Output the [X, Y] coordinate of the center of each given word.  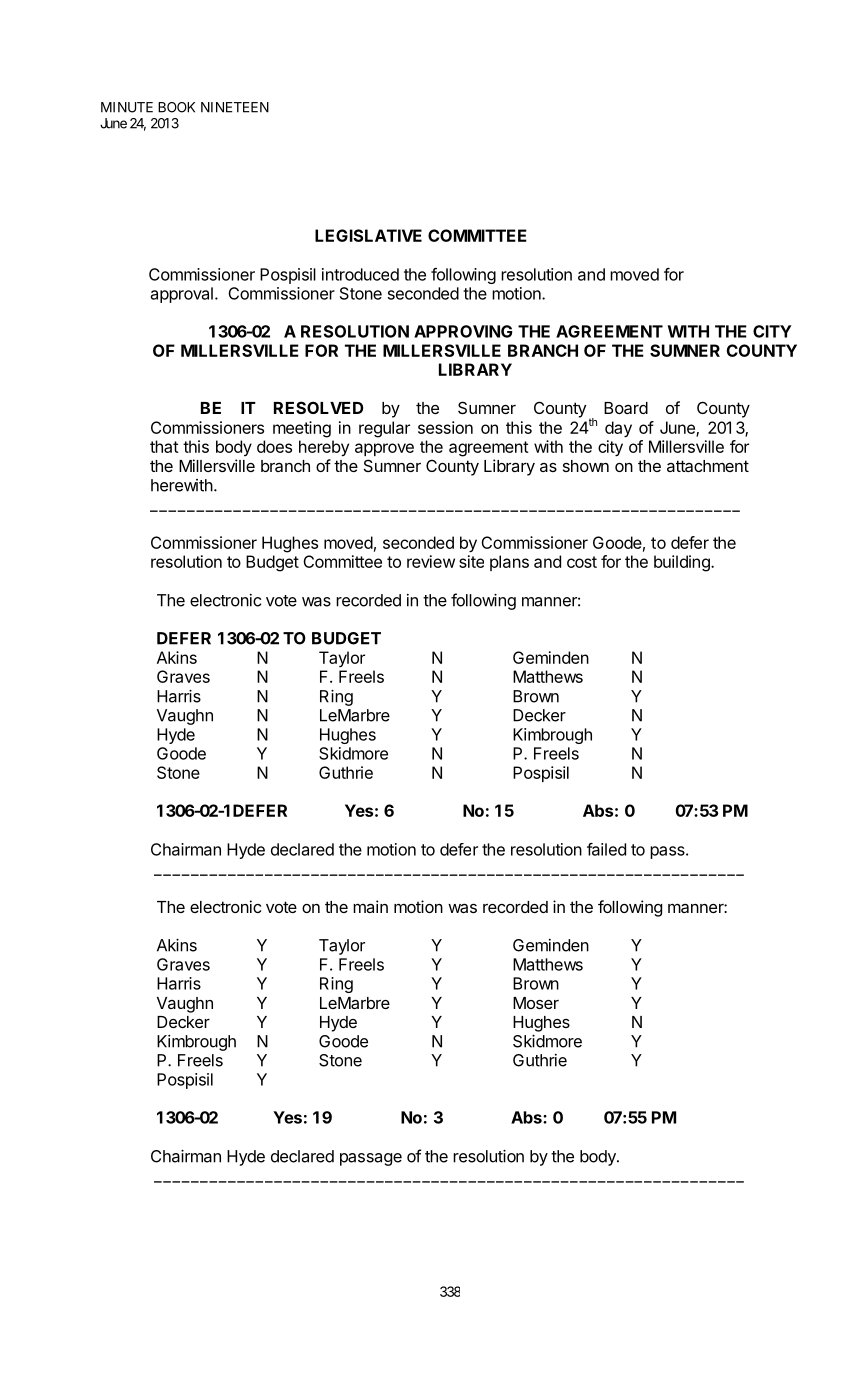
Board [626, 408]
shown [586, 466]
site [471, 561]
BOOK [176, 107]
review [431, 561]
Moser [536, 1003]
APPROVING [463, 331]
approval [182, 295]
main [370, 906]
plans [509, 563]
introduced [360, 274]
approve [384, 449]
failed [606, 849]
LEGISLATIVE [368, 235]
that [164, 446]
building [683, 563]
